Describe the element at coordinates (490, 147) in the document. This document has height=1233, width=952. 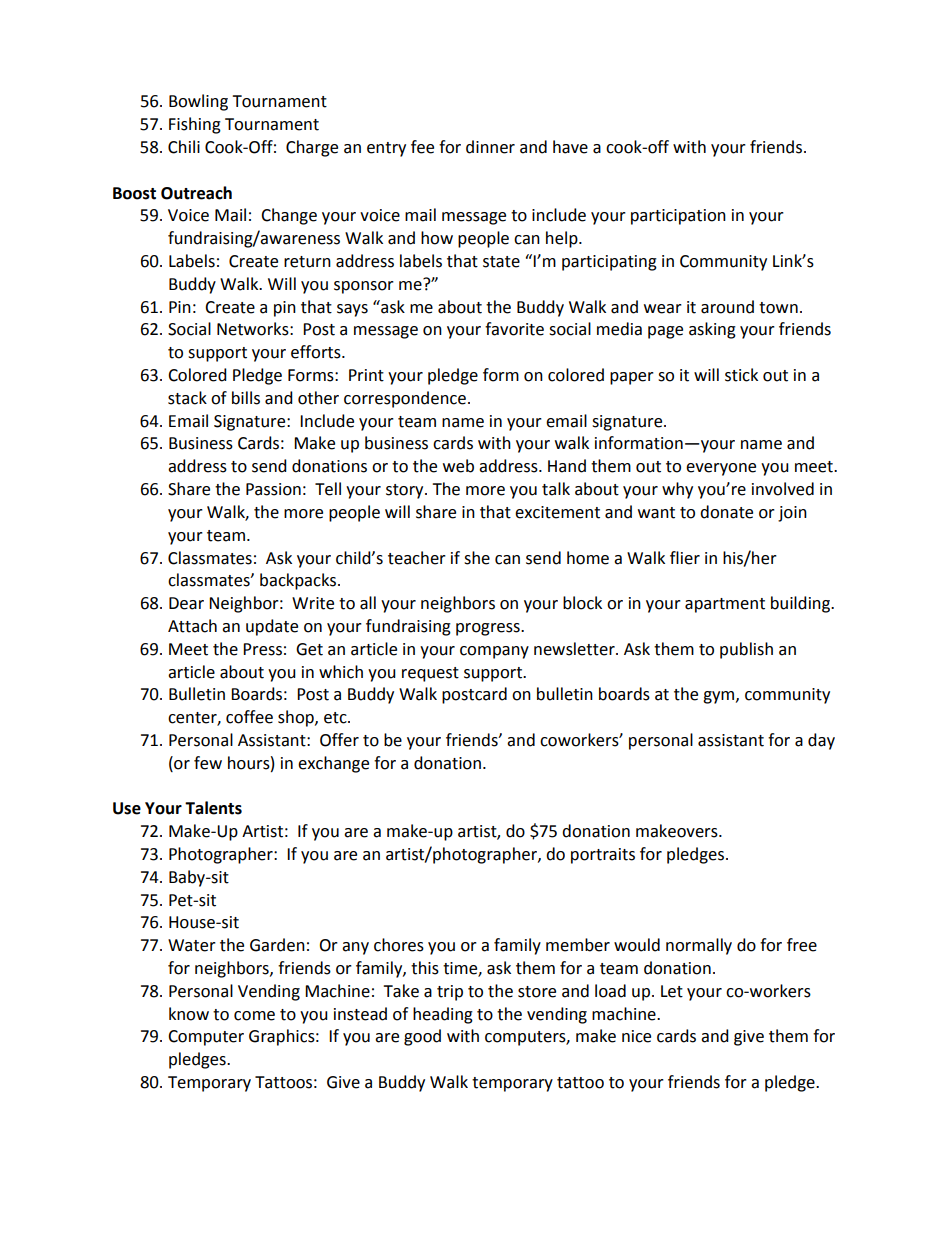
I see `dinner` at that location.
